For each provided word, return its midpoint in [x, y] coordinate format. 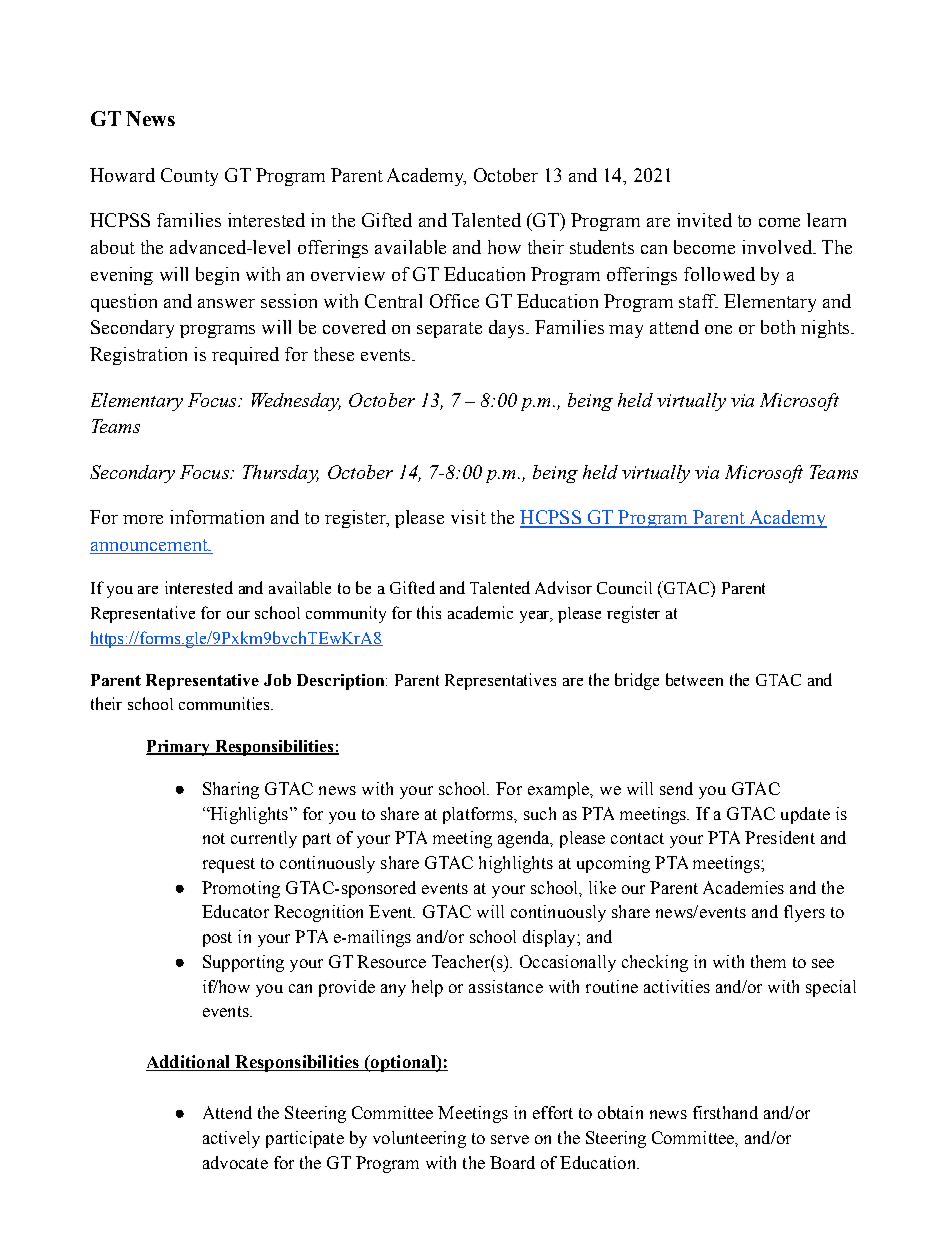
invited [704, 220]
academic [480, 612]
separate [449, 330]
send [676, 788]
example [560, 790]
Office [454, 301]
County [189, 177]
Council [624, 587]
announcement [150, 546]
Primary [179, 748]
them [768, 961]
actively [231, 1139]
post [217, 939]
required [245, 356]
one [718, 329]
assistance [506, 986]
